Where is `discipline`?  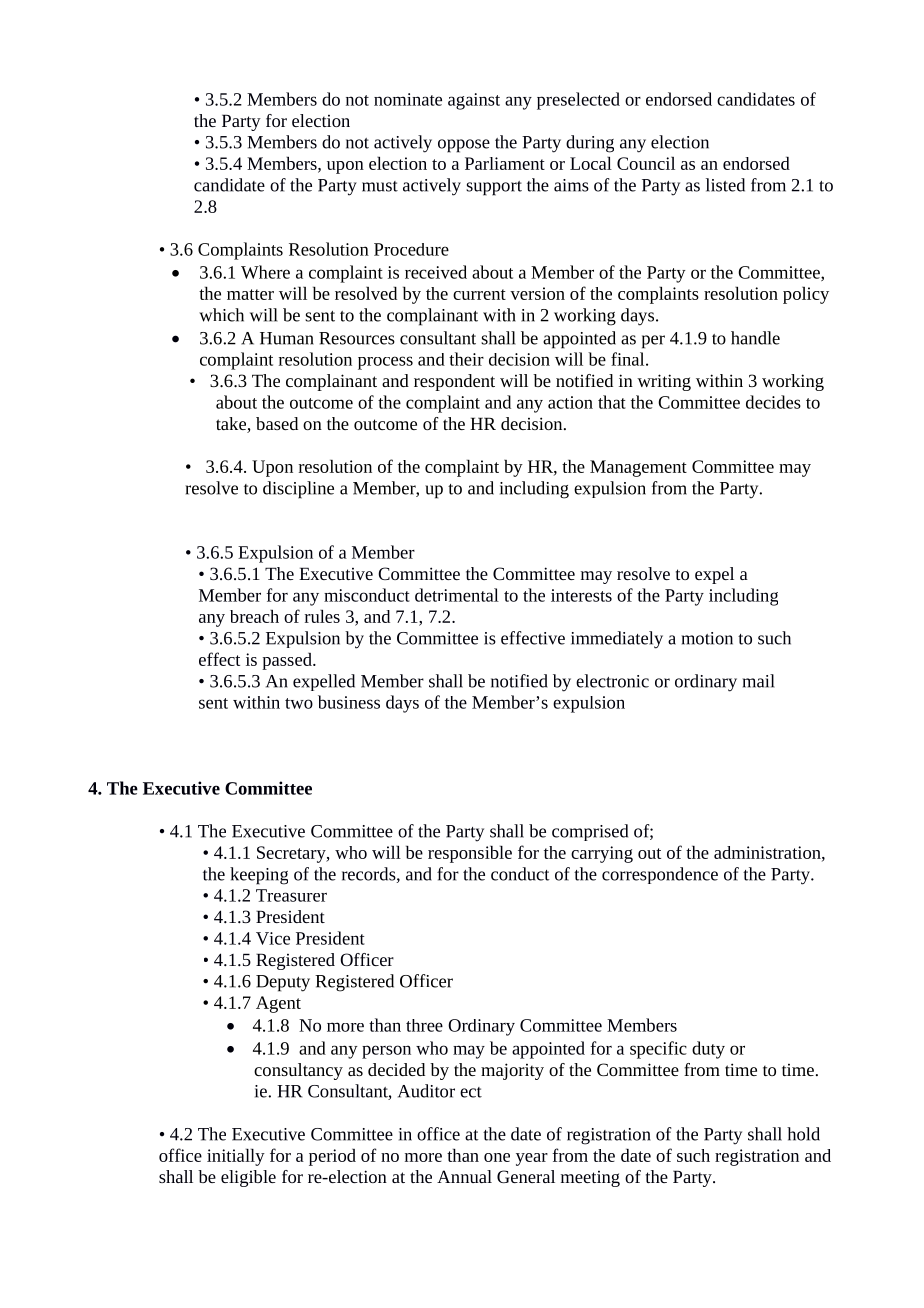
discipline is located at coordinates (298, 490).
